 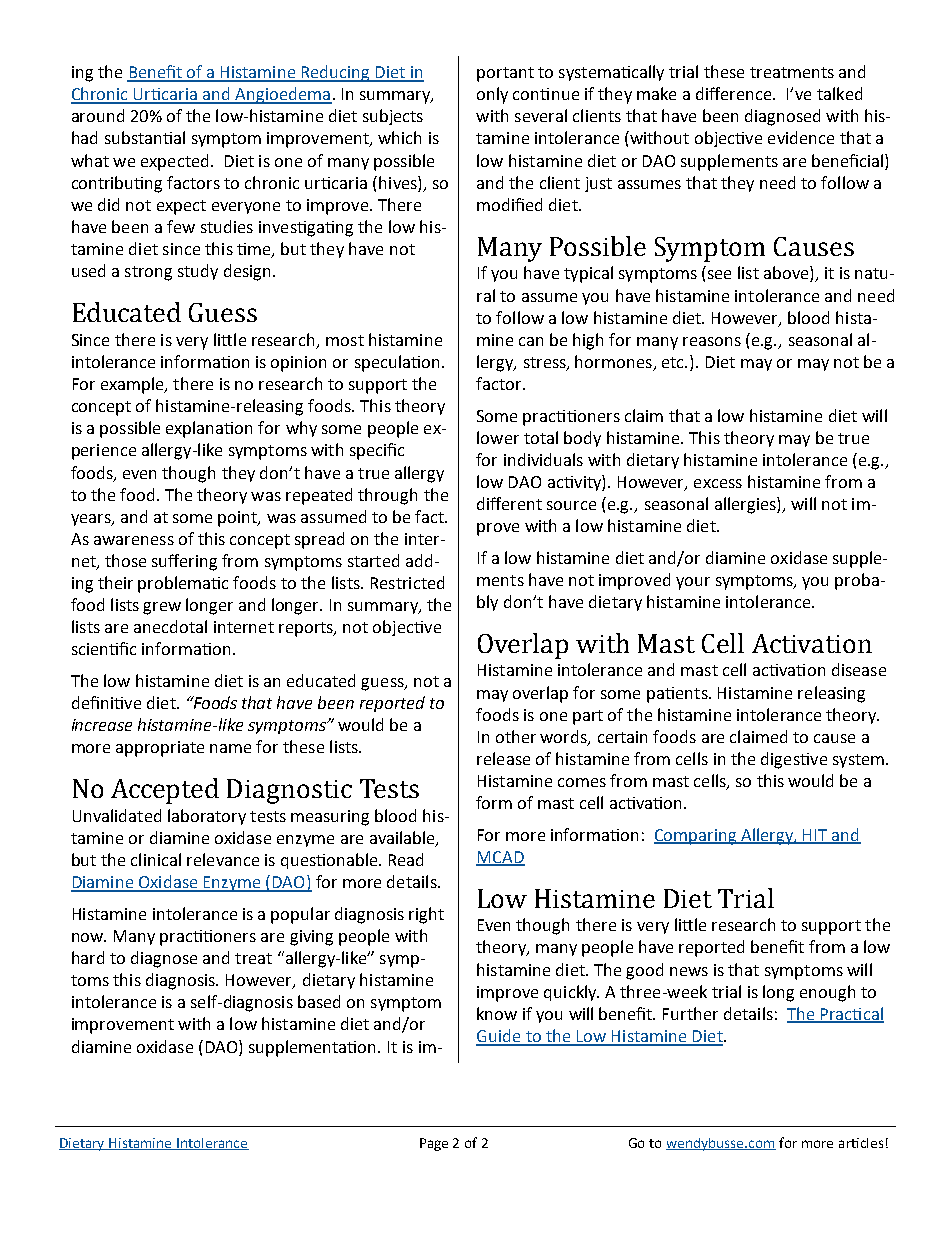 What do you see at coordinates (500, 858) in the screenshot?
I see `MCAD` at bounding box center [500, 858].
